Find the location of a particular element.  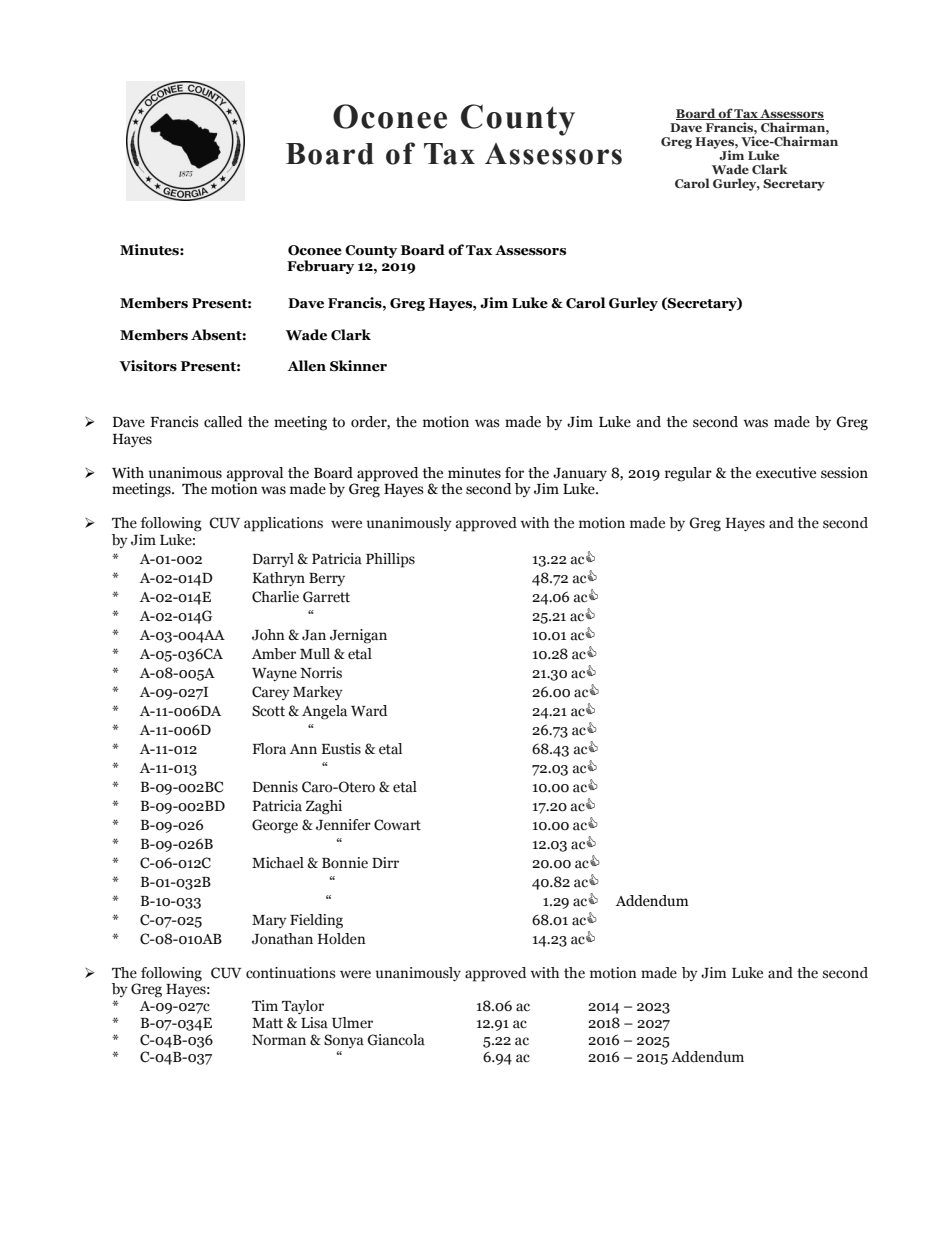

Kathryn is located at coordinates (279, 579).
